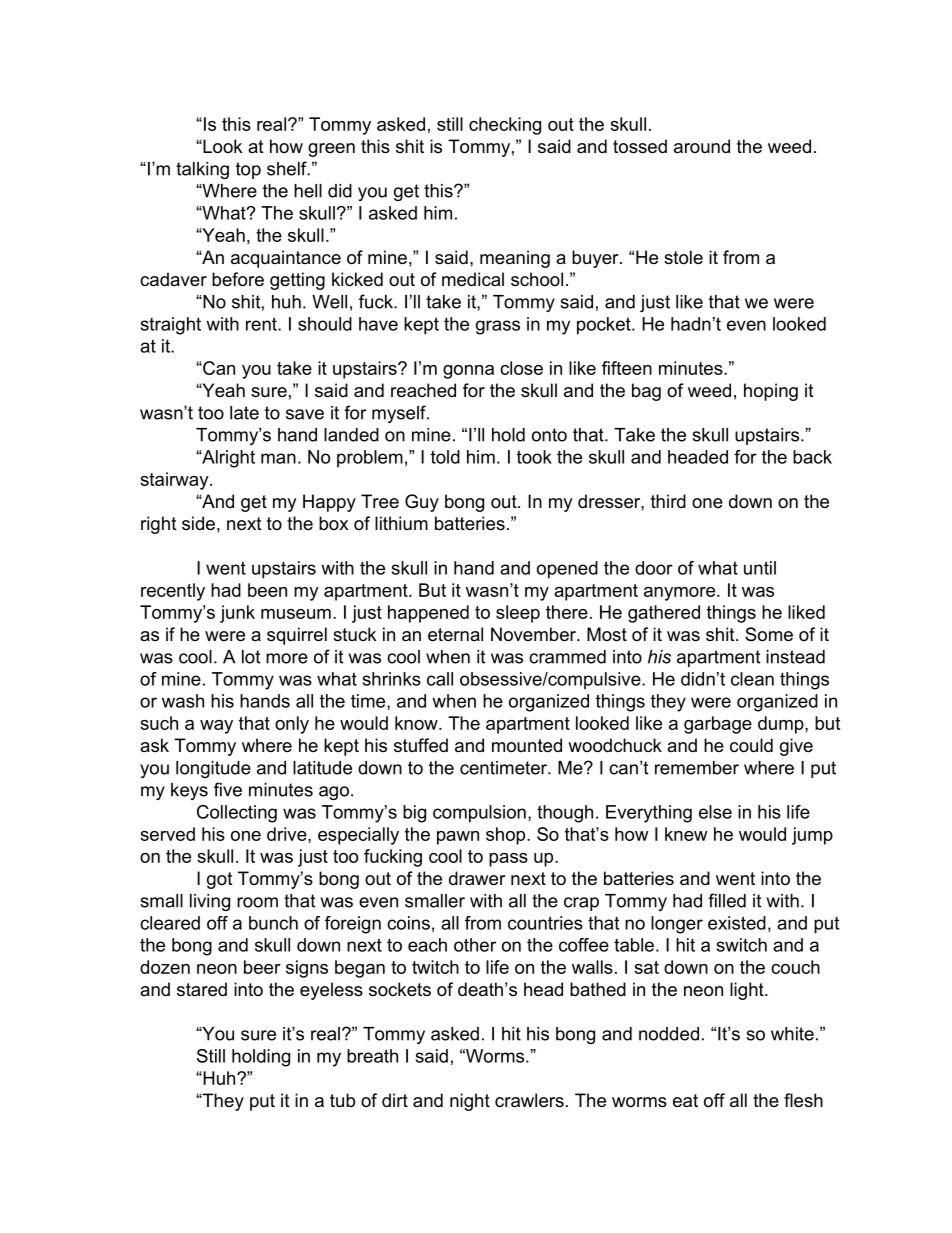 The image size is (952, 1233). I want to click on mounted, so click(527, 745).
